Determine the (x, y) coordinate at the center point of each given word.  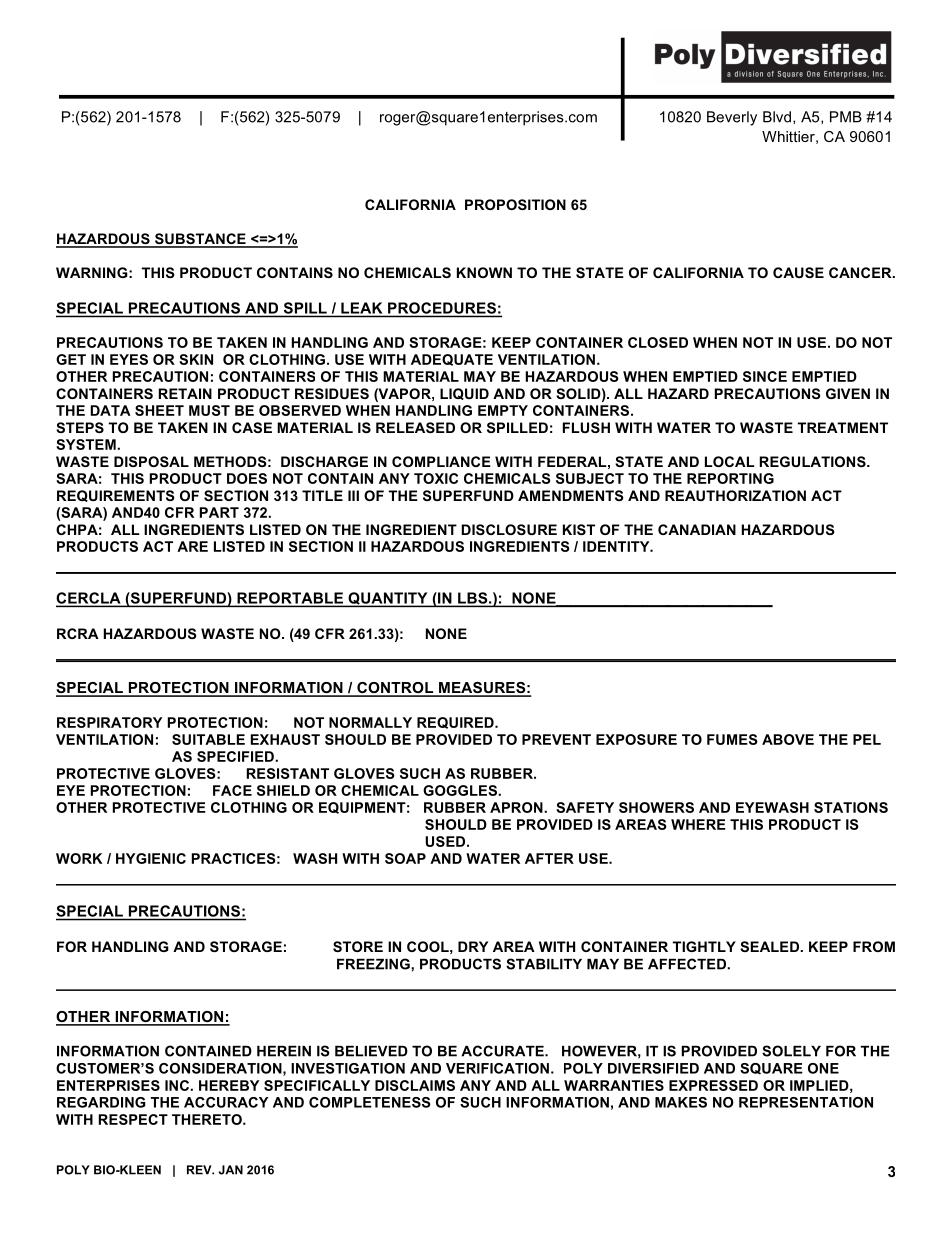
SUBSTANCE (200, 240)
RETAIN (185, 393)
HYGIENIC (151, 858)
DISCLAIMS (415, 1085)
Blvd (778, 117)
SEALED (770, 946)
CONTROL (395, 689)
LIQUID (464, 394)
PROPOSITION (515, 204)
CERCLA (89, 599)
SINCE (765, 376)
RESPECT (133, 1119)
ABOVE (788, 739)
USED (445, 841)
